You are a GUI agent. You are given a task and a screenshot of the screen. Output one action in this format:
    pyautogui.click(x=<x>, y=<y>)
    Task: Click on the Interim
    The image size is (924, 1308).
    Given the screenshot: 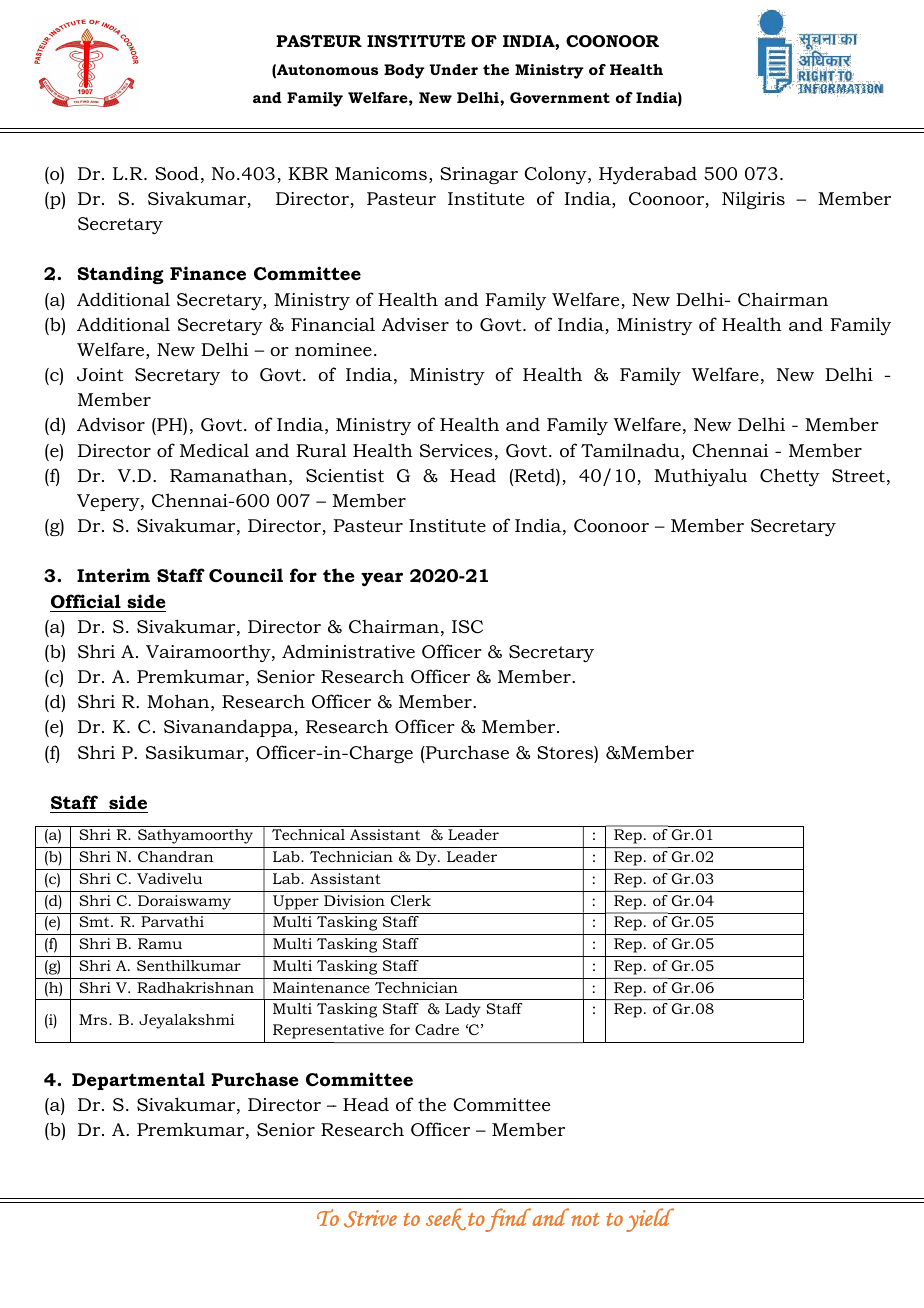 What is the action you would take?
    pyautogui.click(x=113, y=575)
